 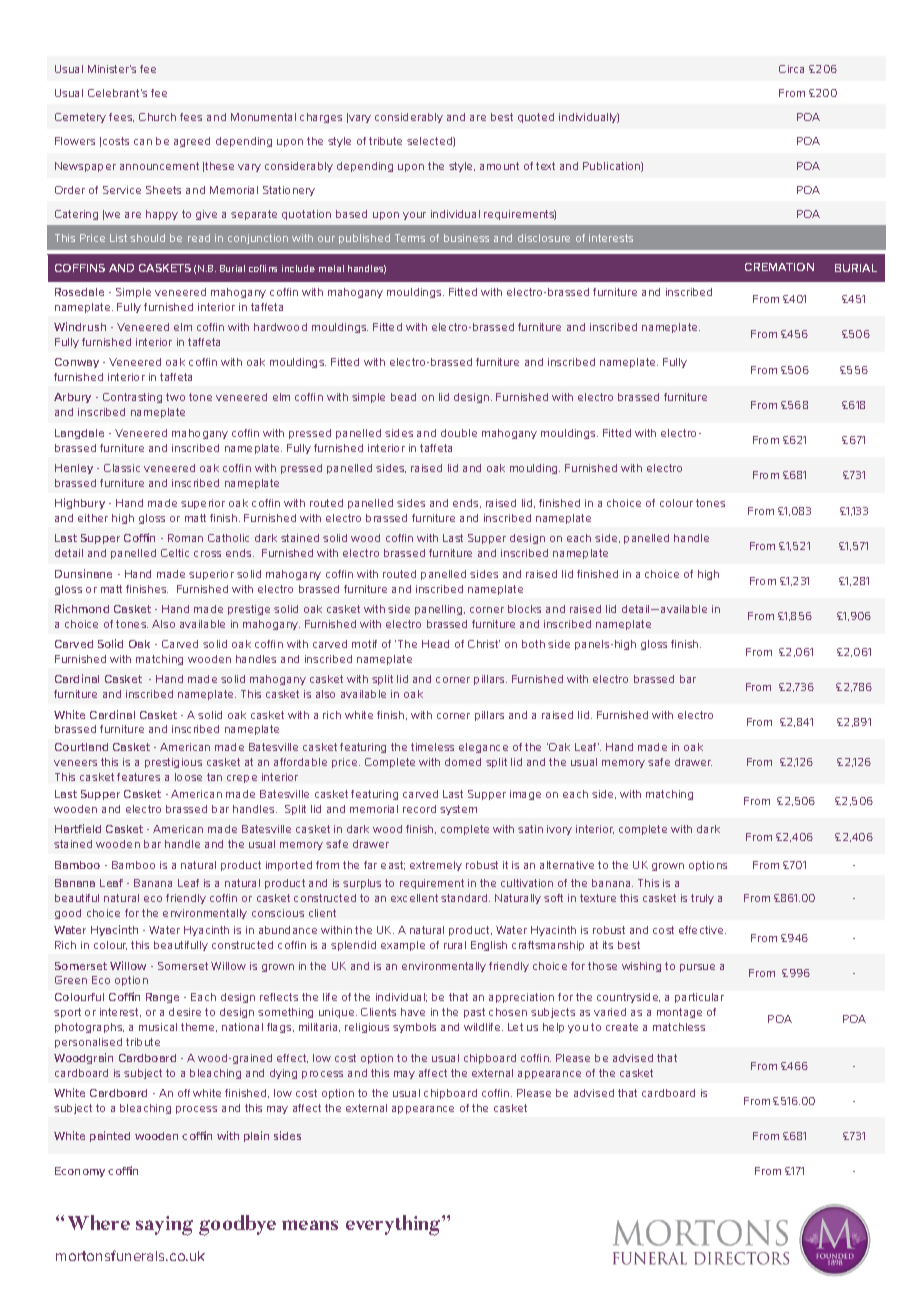 What do you see at coordinates (310, 1225) in the screenshot?
I see `means` at bounding box center [310, 1225].
